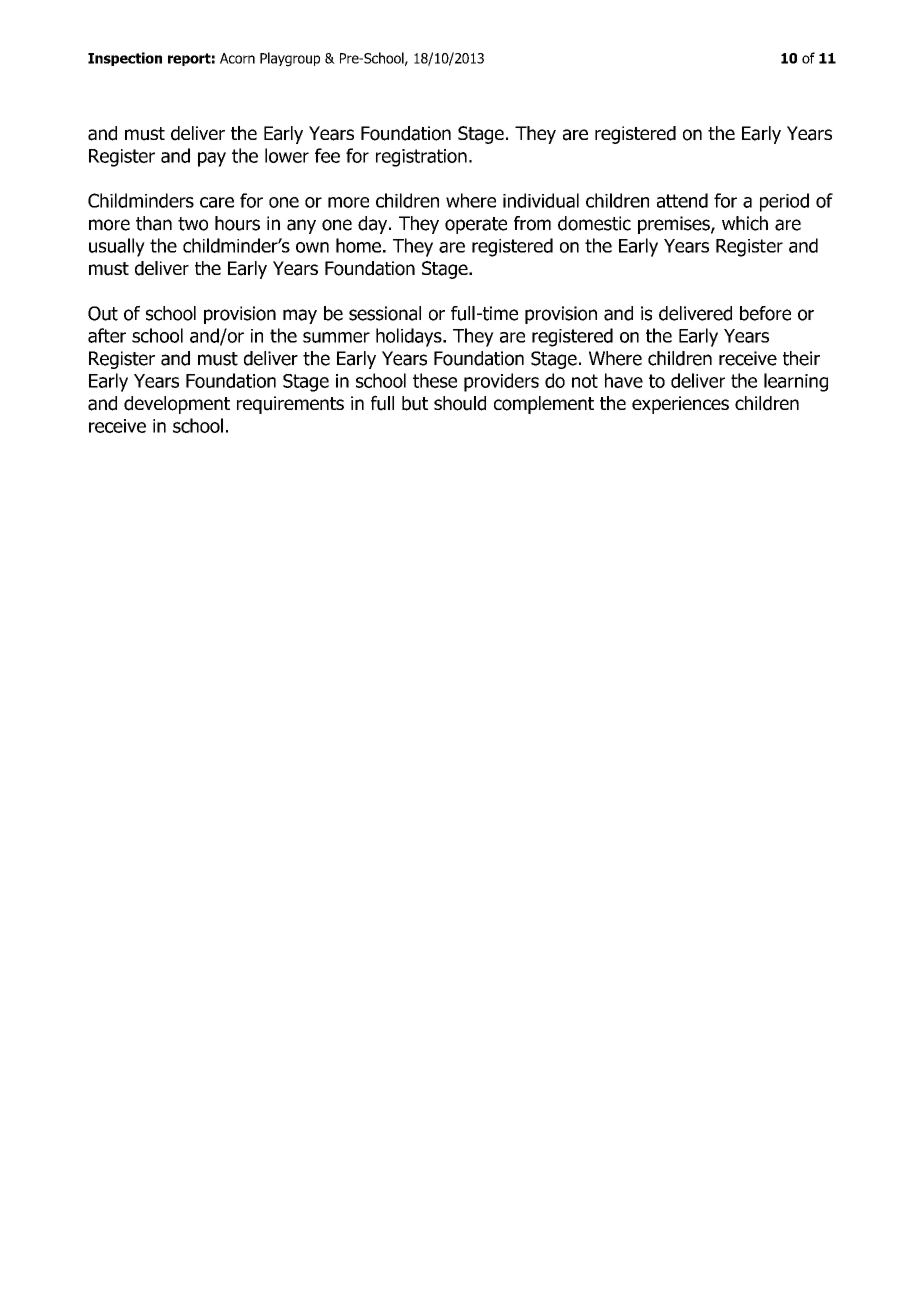  I want to click on Inspection, so click(125, 59).
